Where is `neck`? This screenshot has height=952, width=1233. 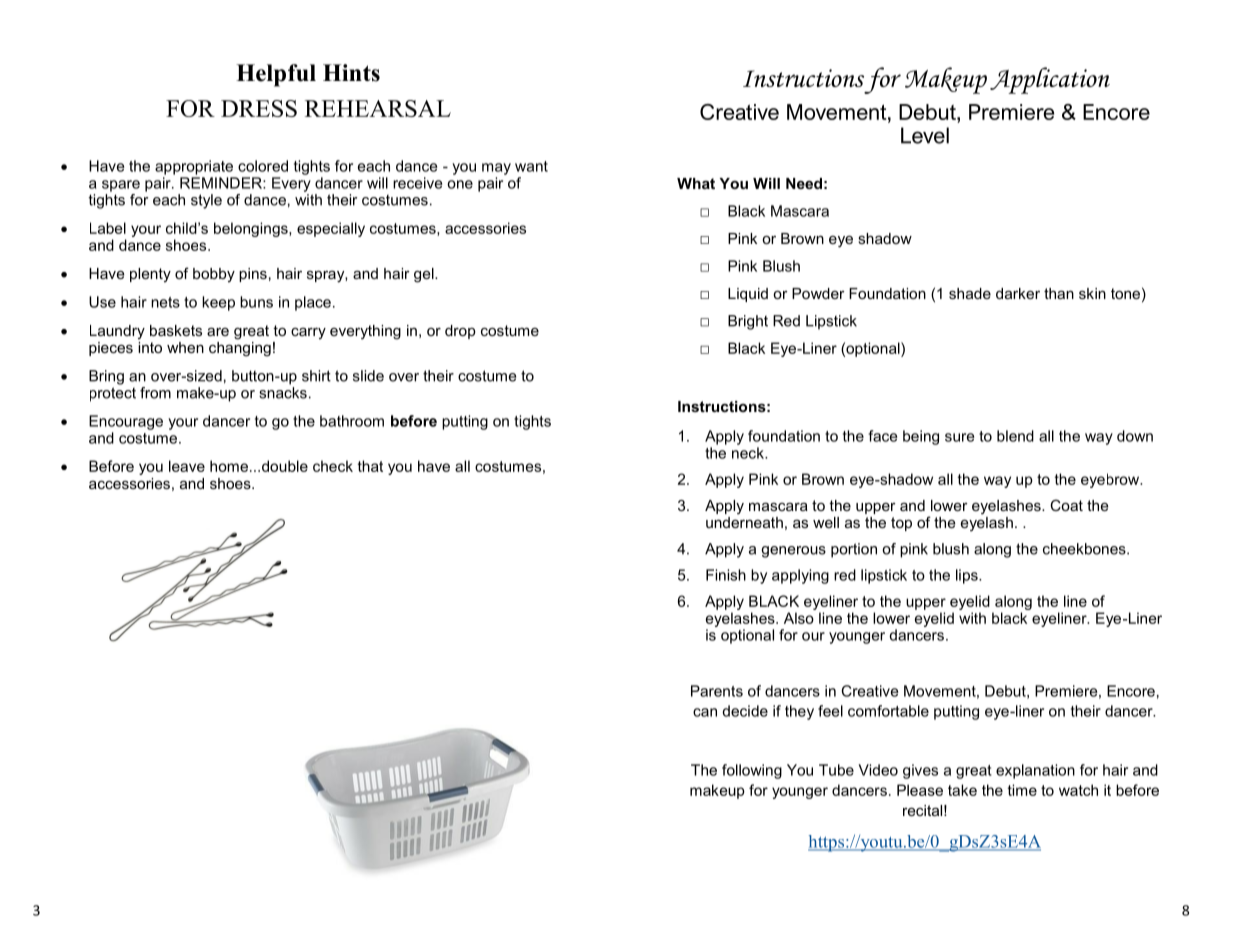
neck is located at coordinates (749, 453).
